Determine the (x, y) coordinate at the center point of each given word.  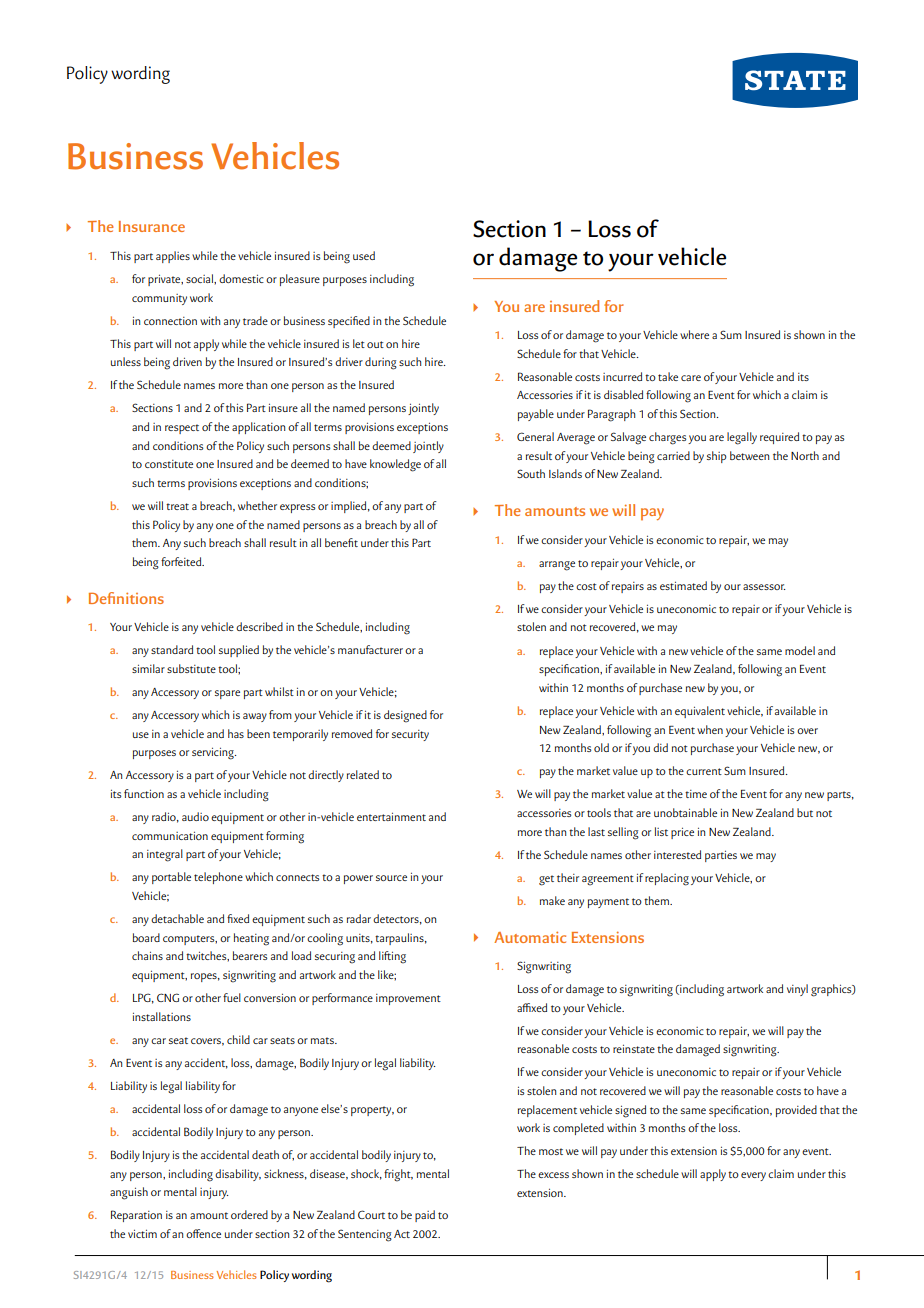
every (753, 1176)
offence (203, 1233)
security (410, 735)
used (364, 255)
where (694, 334)
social (200, 278)
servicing (214, 753)
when (710, 729)
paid (425, 1216)
